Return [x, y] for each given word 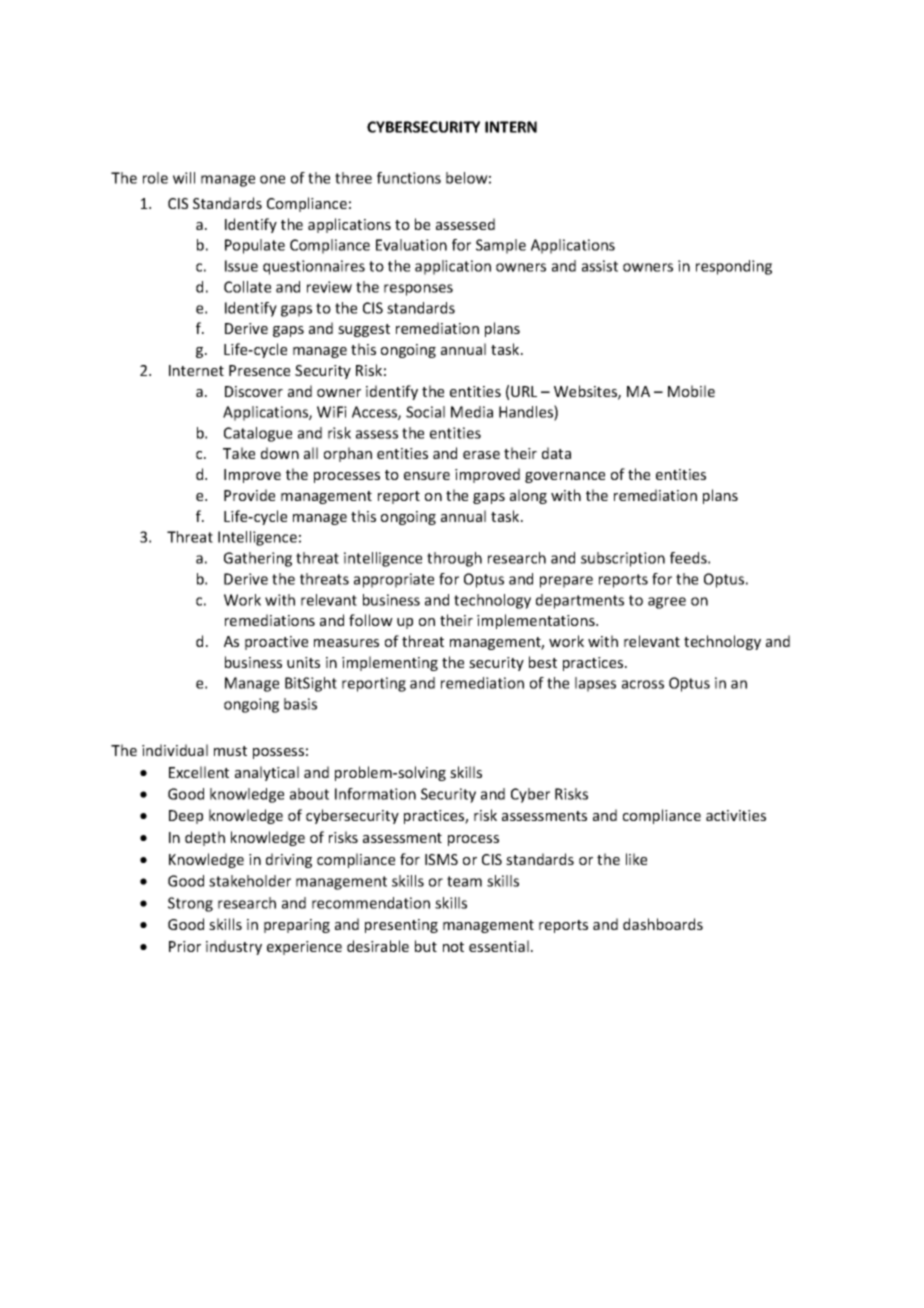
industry [234, 947]
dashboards [663, 924]
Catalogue [258, 434]
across [643, 684]
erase [481, 455]
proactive [276, 643]
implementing [390, 663]
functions [409, 178]
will [184, 178]
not [453, 947]
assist [600, 266]
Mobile [691, 391]
